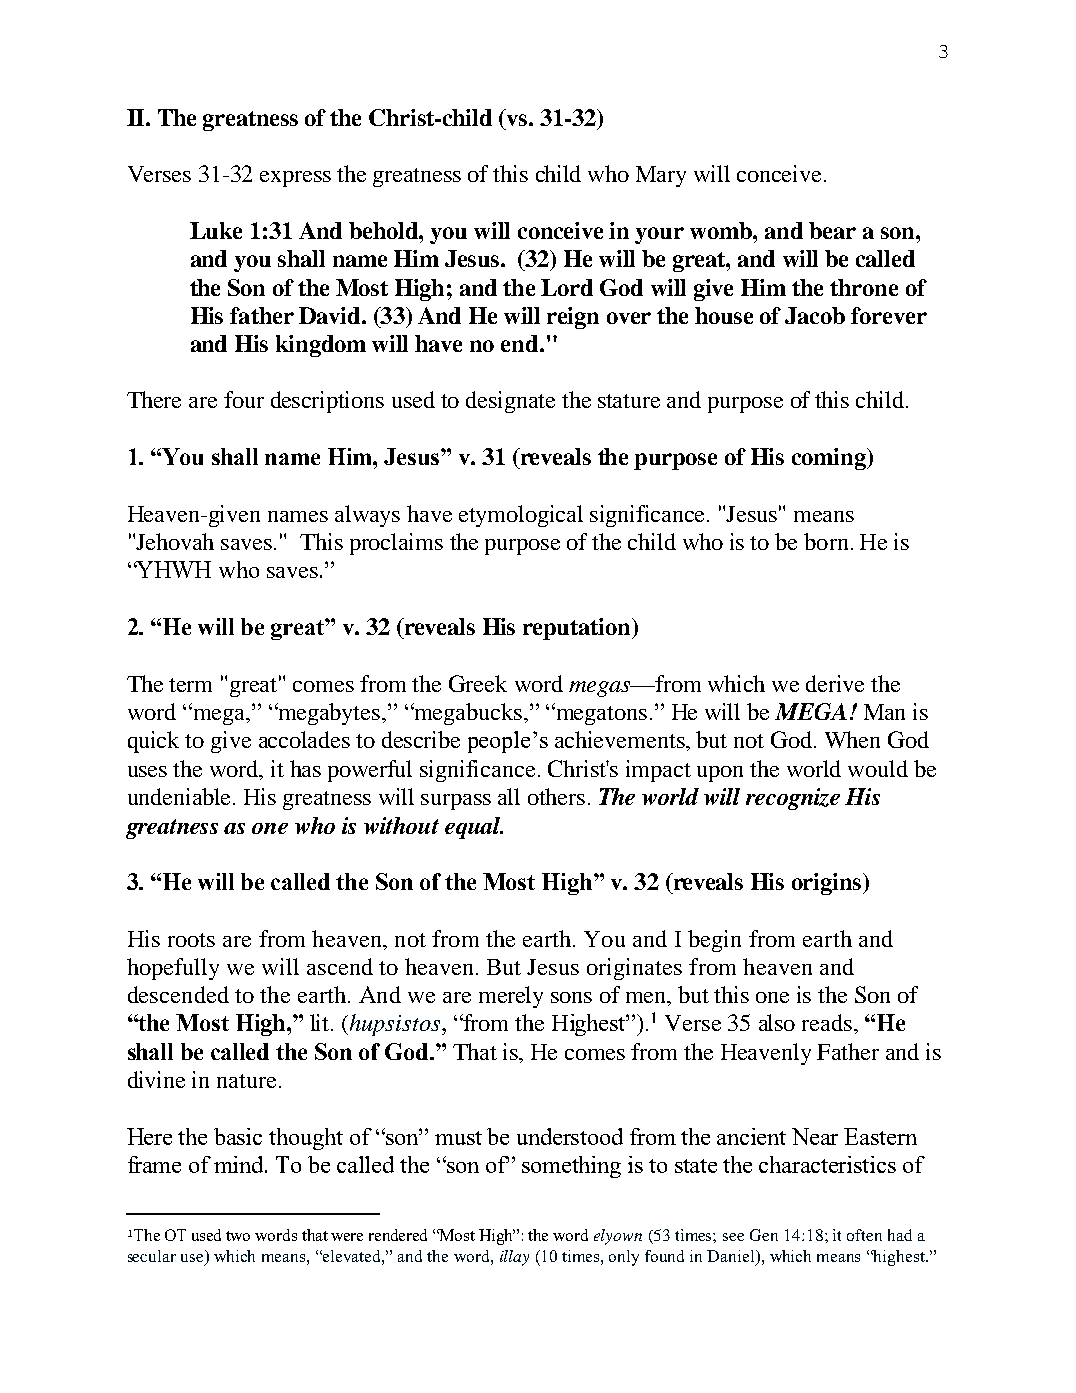 This screenshot has width=1076, height=1393. I want to click on two, so click(238, 1236).
